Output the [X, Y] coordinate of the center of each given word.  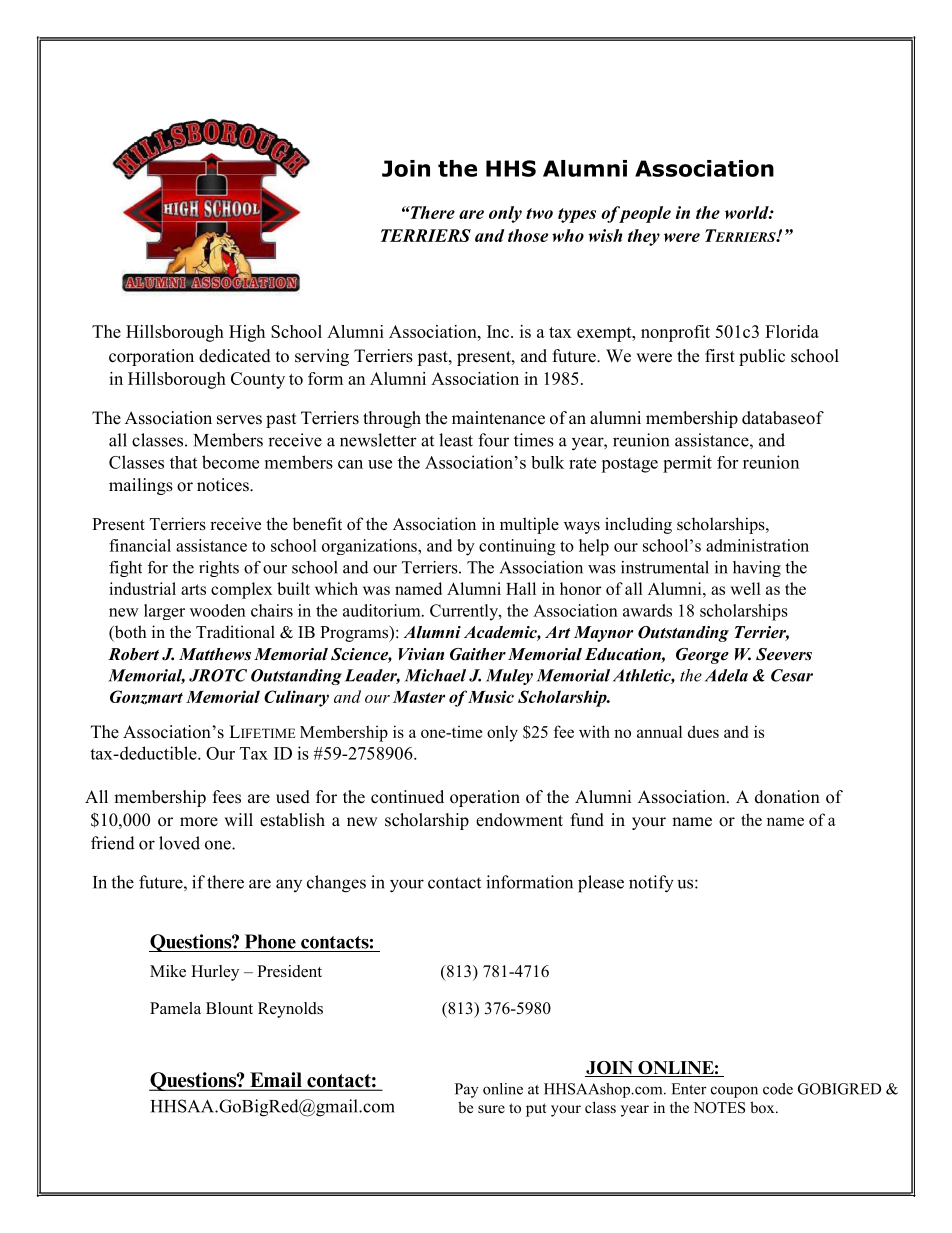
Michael [435, 675]
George [702, 656]
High [247, 333]
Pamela [175, 1008]
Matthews [215, 654]
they [644, 237]
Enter [689, 1089]
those [528, 235]
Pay [466, 1090]
